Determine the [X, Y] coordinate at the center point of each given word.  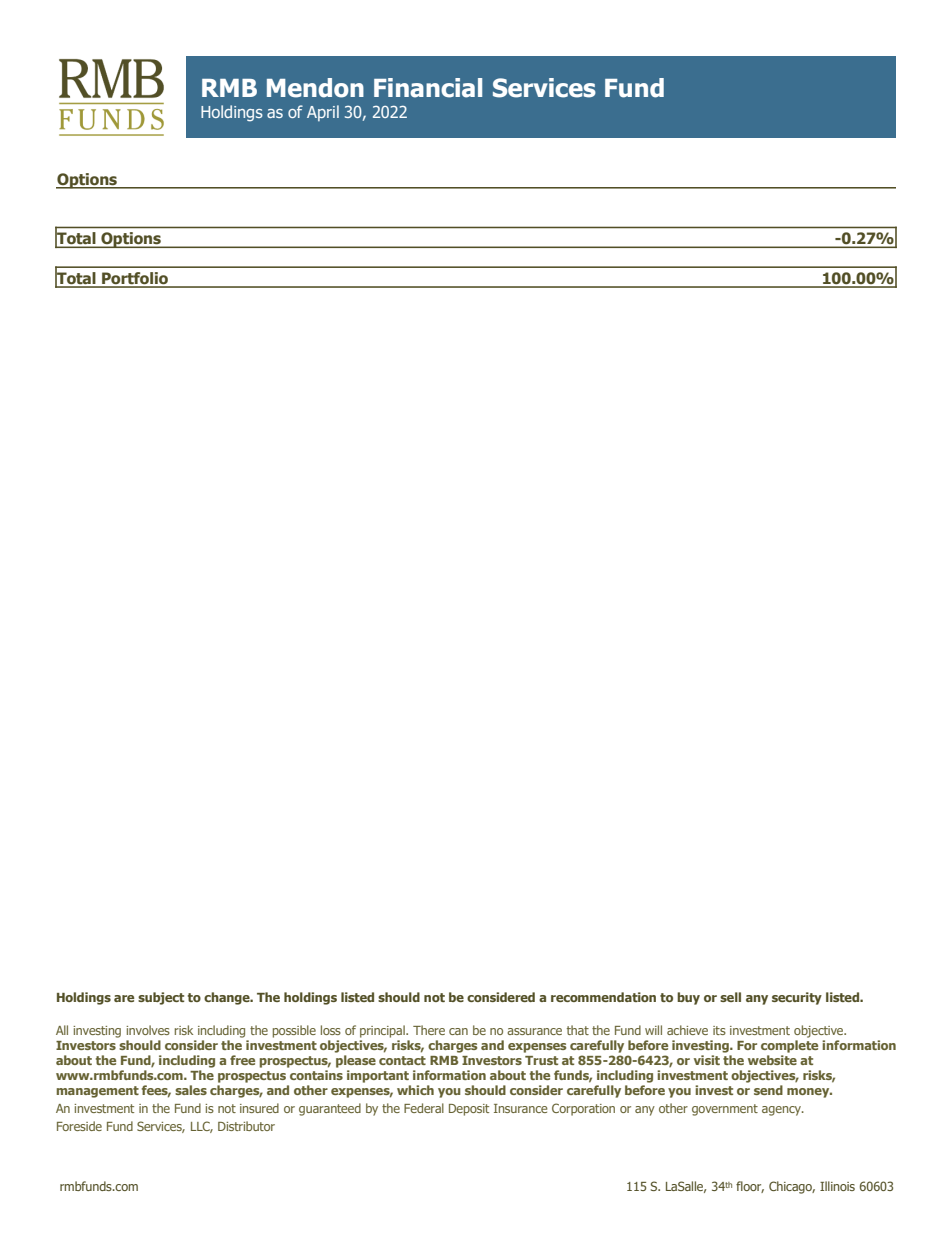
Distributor [246, 1126]
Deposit [469, 1110]
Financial [428, 88]
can [458, 1031]
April [323, 113]
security [797, 998]
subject [161, 998]
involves [148, 1030]
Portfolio [135, 279]
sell [730, 997]
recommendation [603, 997]
